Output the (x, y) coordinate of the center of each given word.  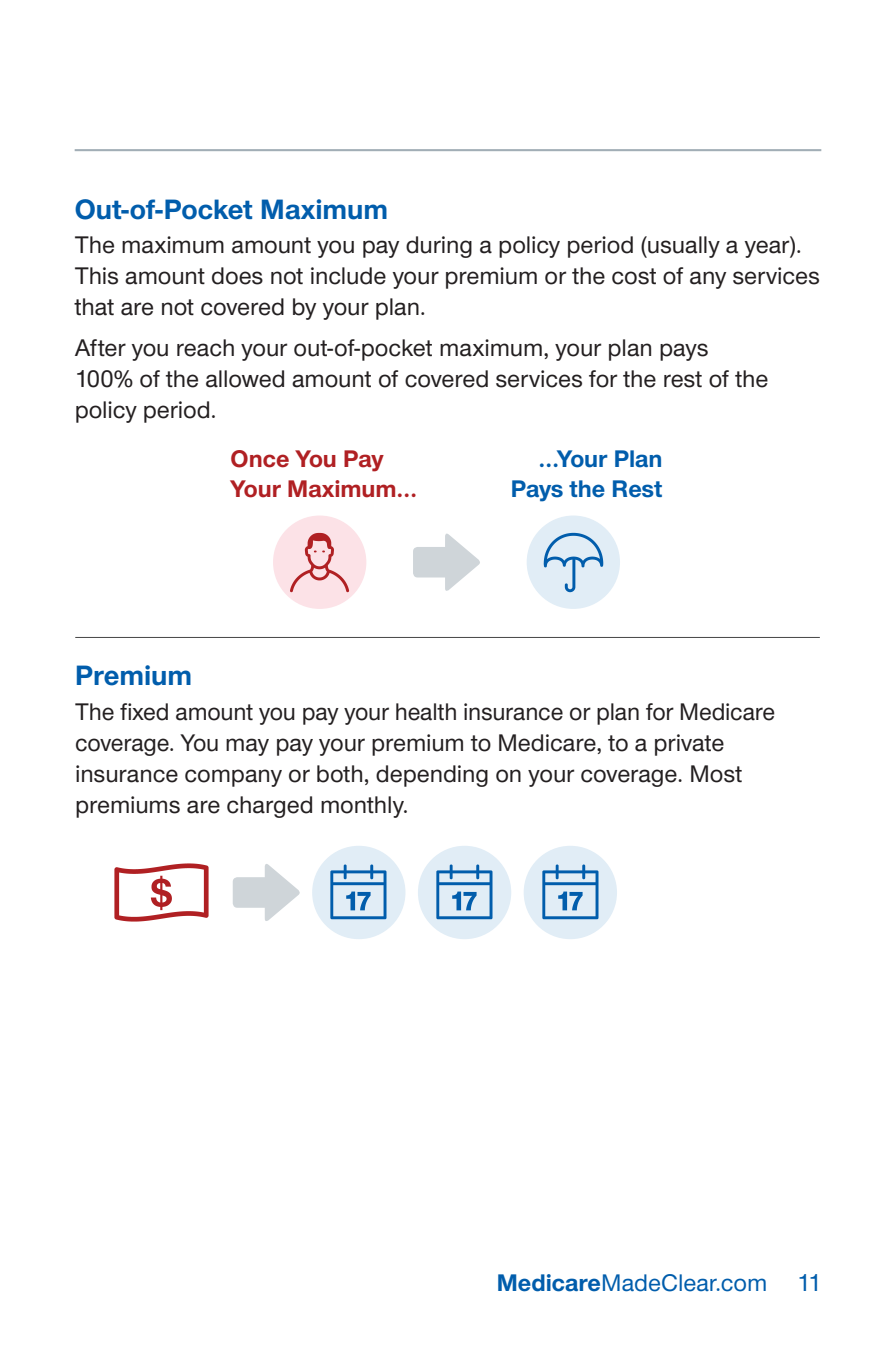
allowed (245, 379)
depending (432, 776)
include (348, 276)
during (439, 247)
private (689, 745)
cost (634, 276)
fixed (144, 712)
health (426, 712)
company (233, 778)
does (237, 276)
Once (260, 459)
